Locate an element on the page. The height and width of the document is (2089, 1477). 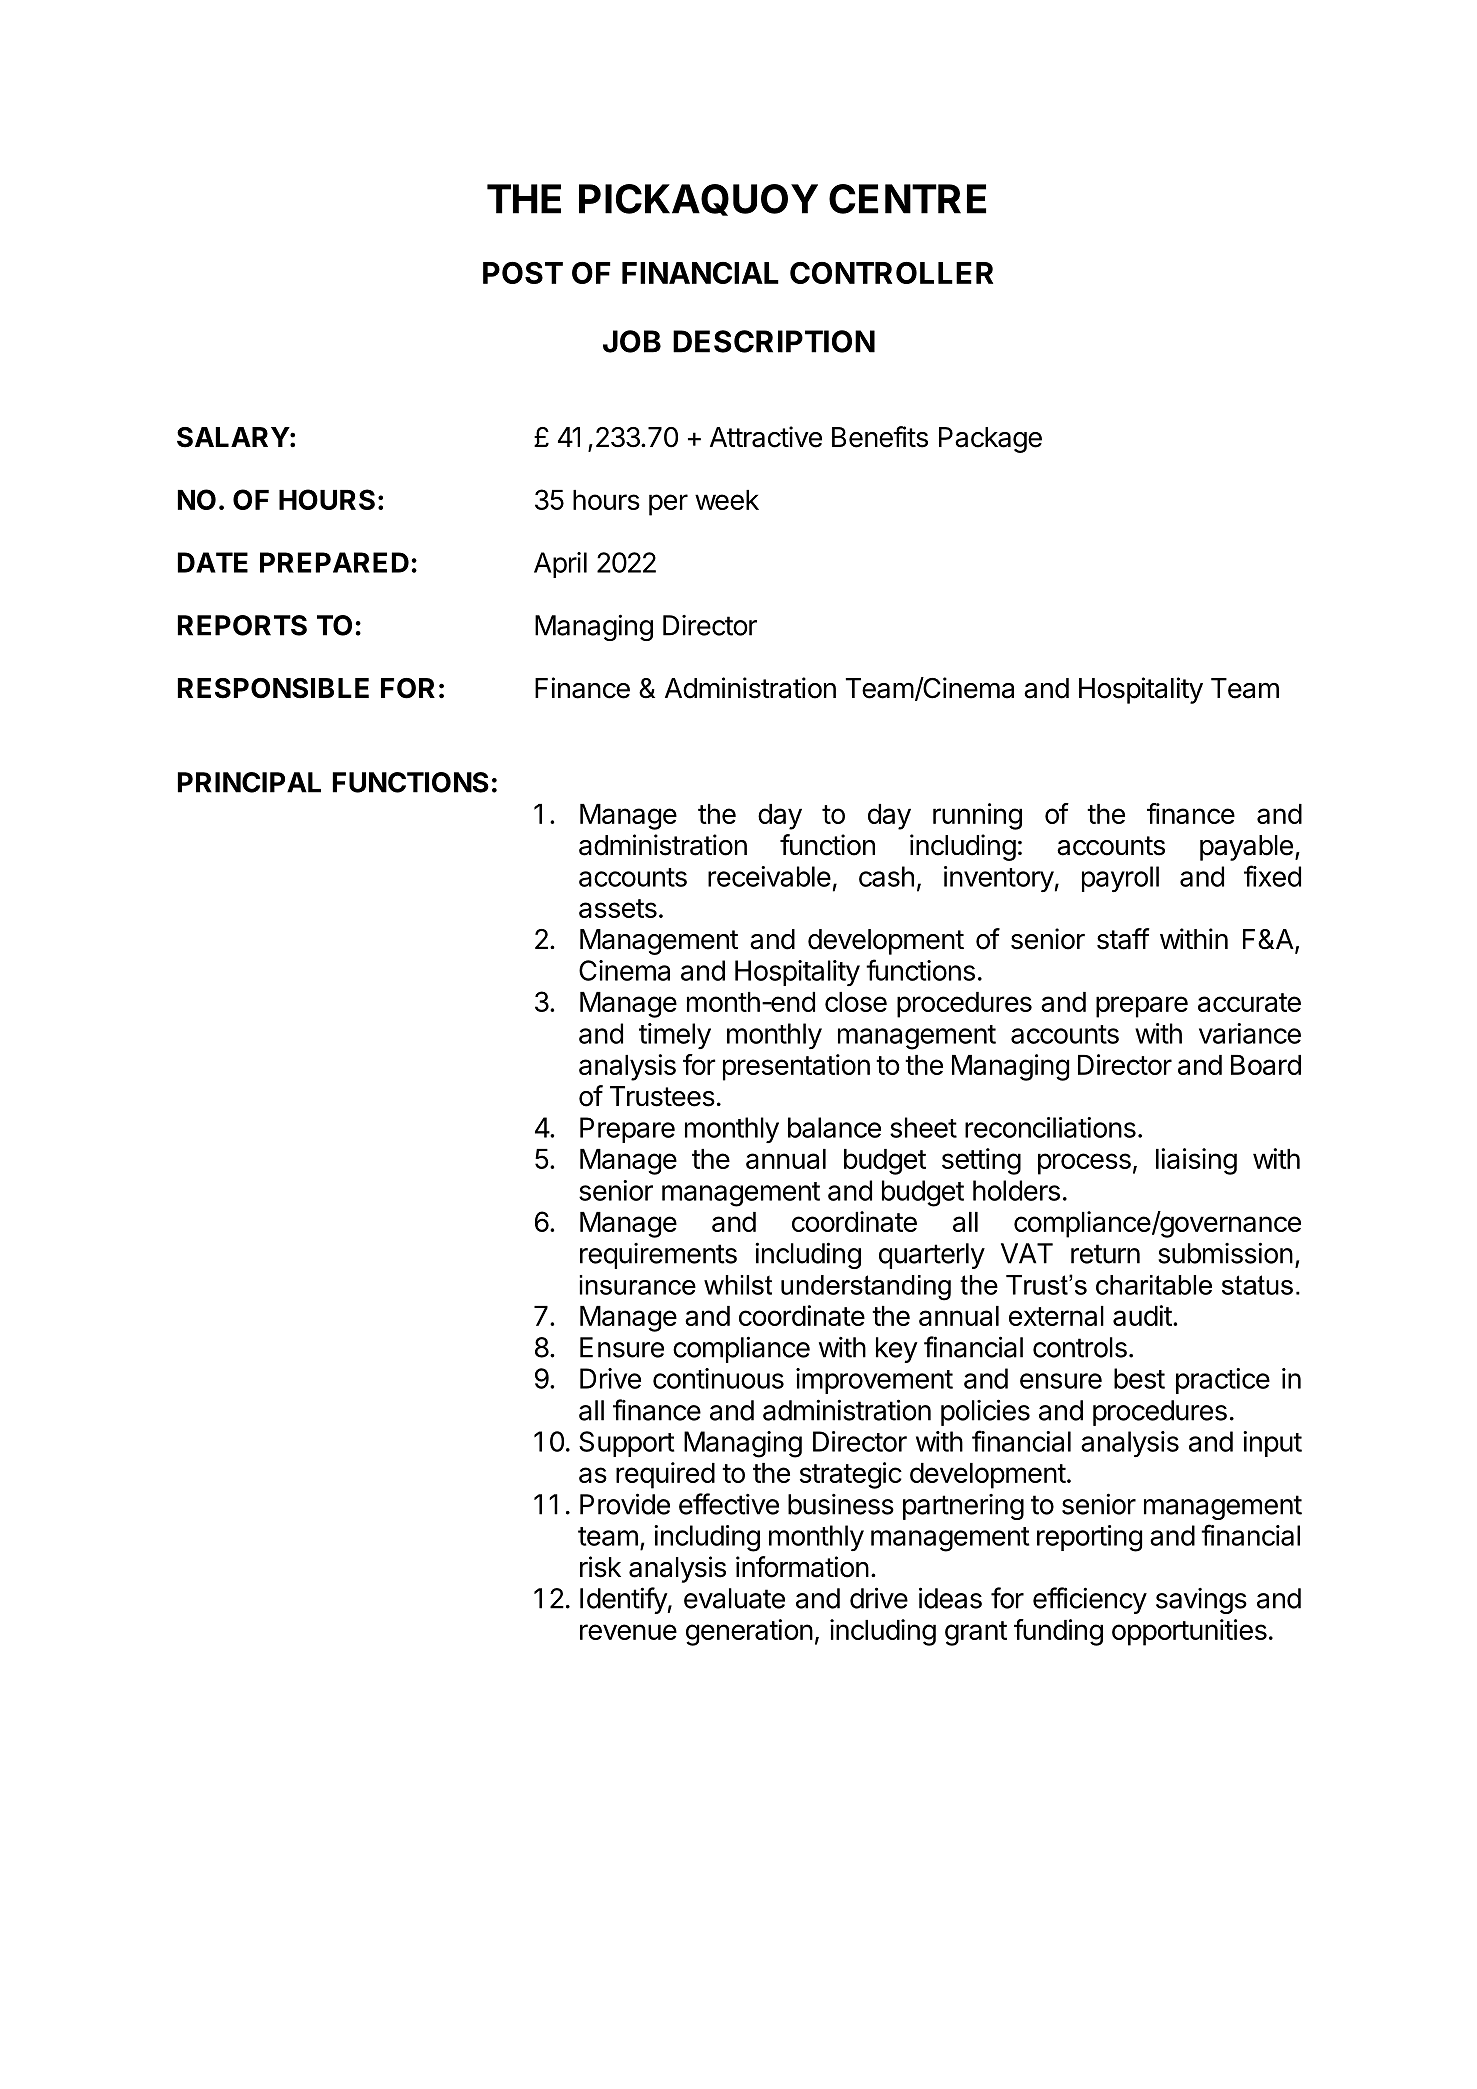
receivable is located at coordinates (769, 876).
